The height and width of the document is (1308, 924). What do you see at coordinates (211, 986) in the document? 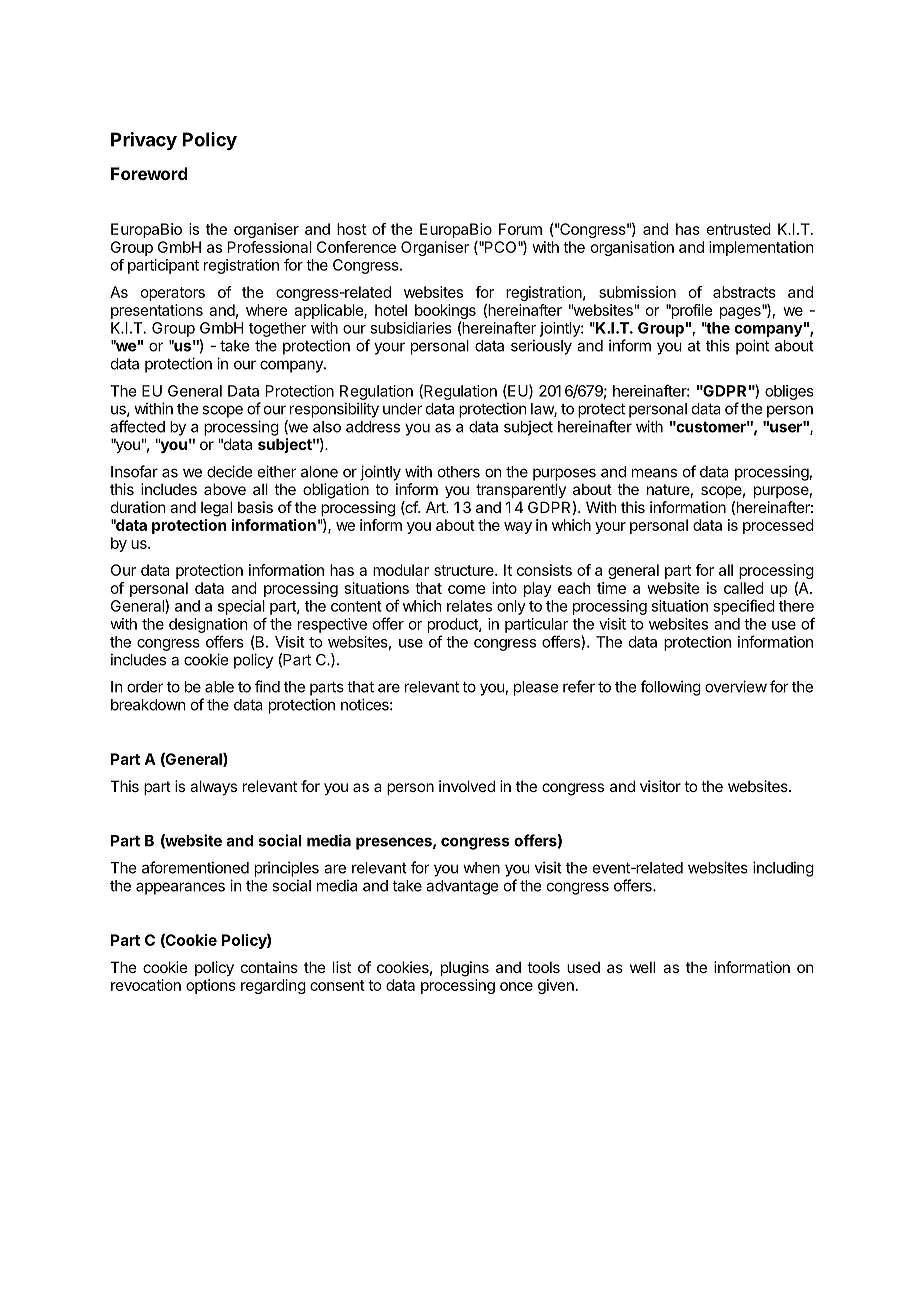
I see `options` at bounding box center [211, 986].
